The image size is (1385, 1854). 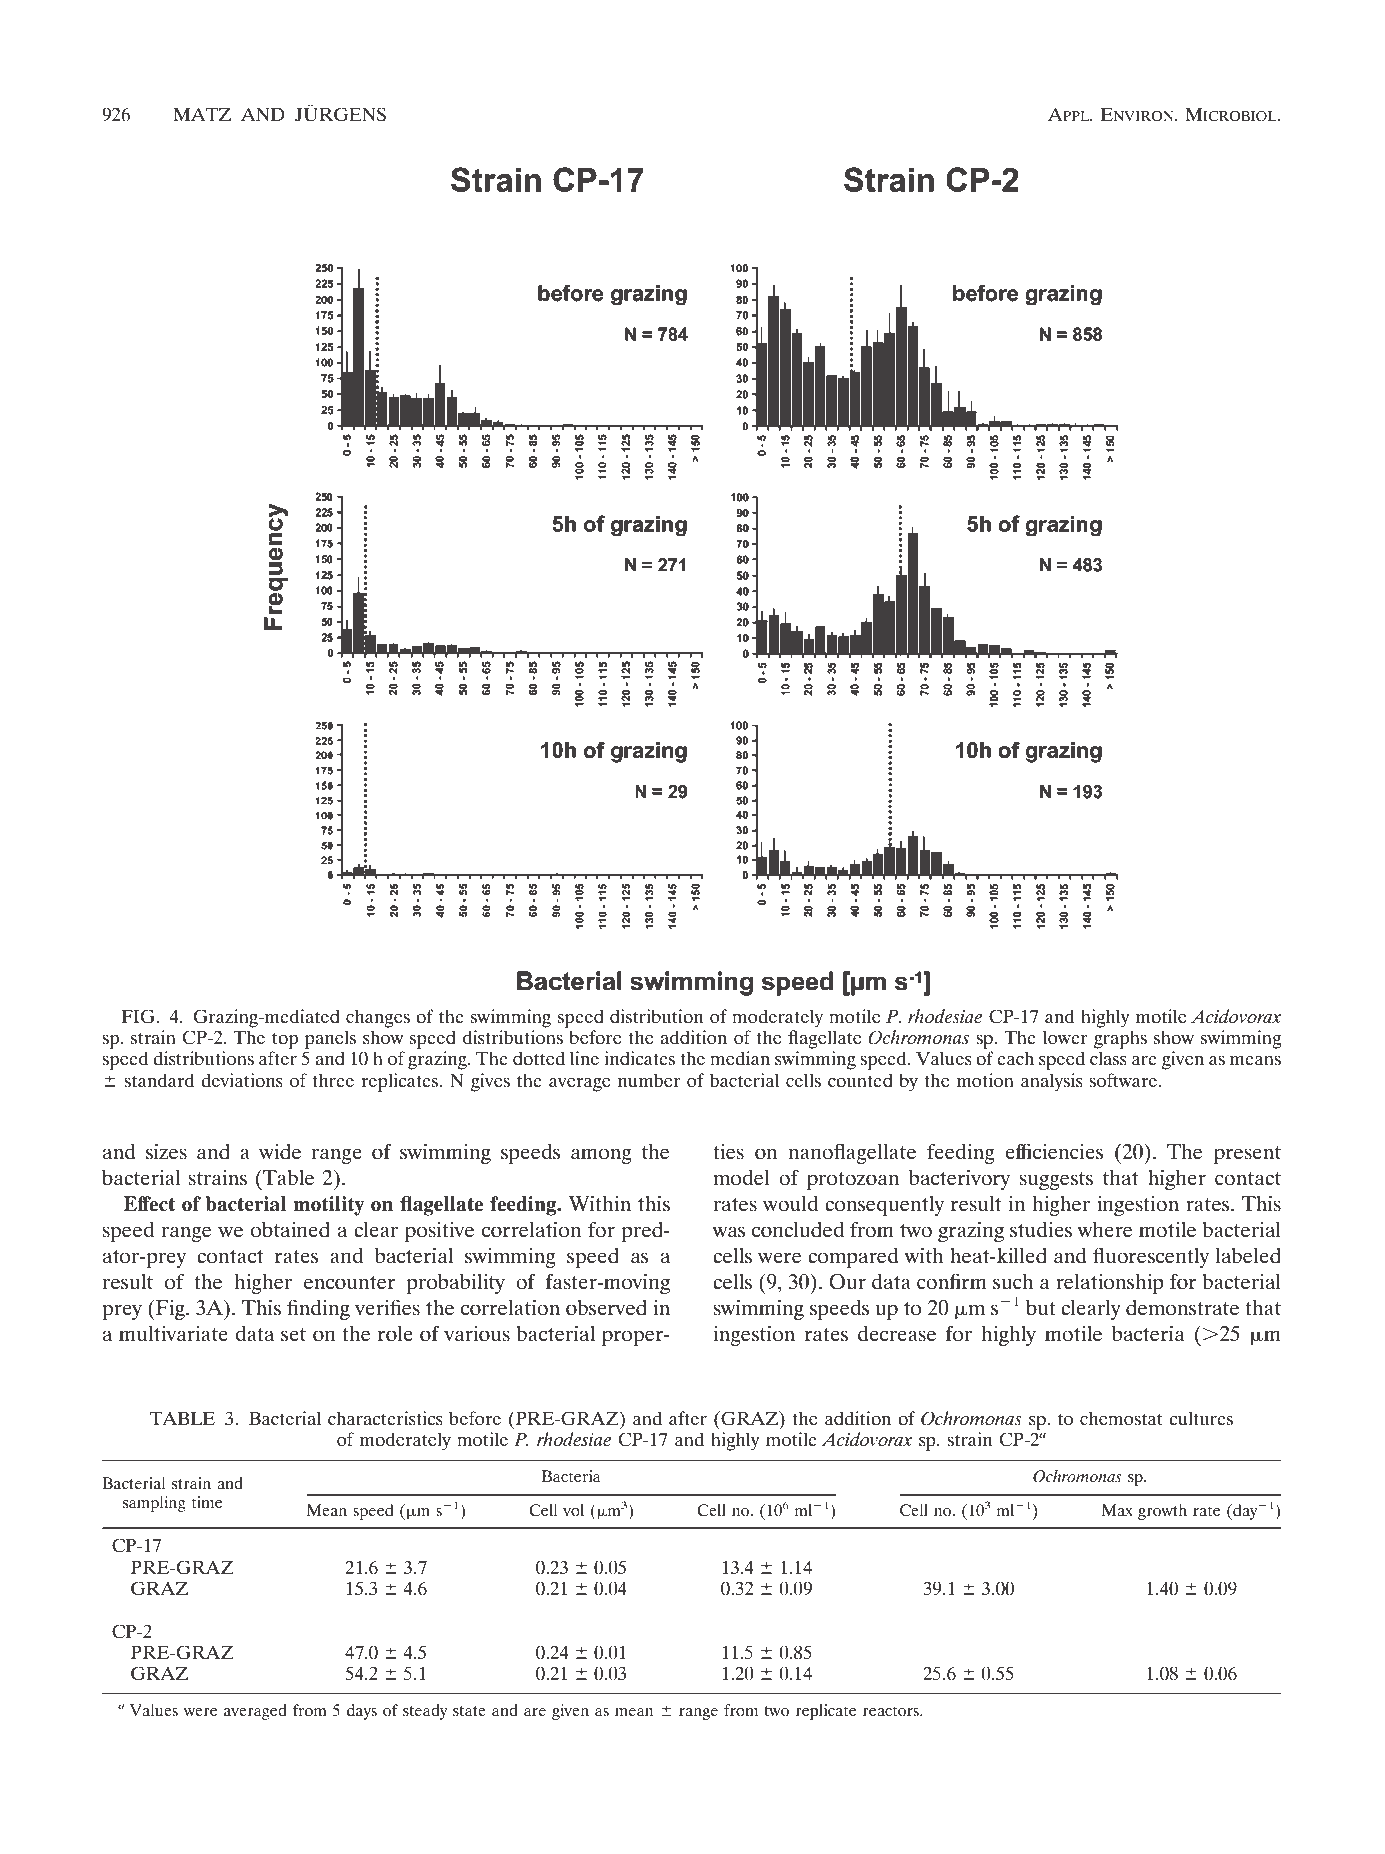 What do you see at coordinates (741, 1178) in the image?
I see `model` at bounding box center [741, 1178].
